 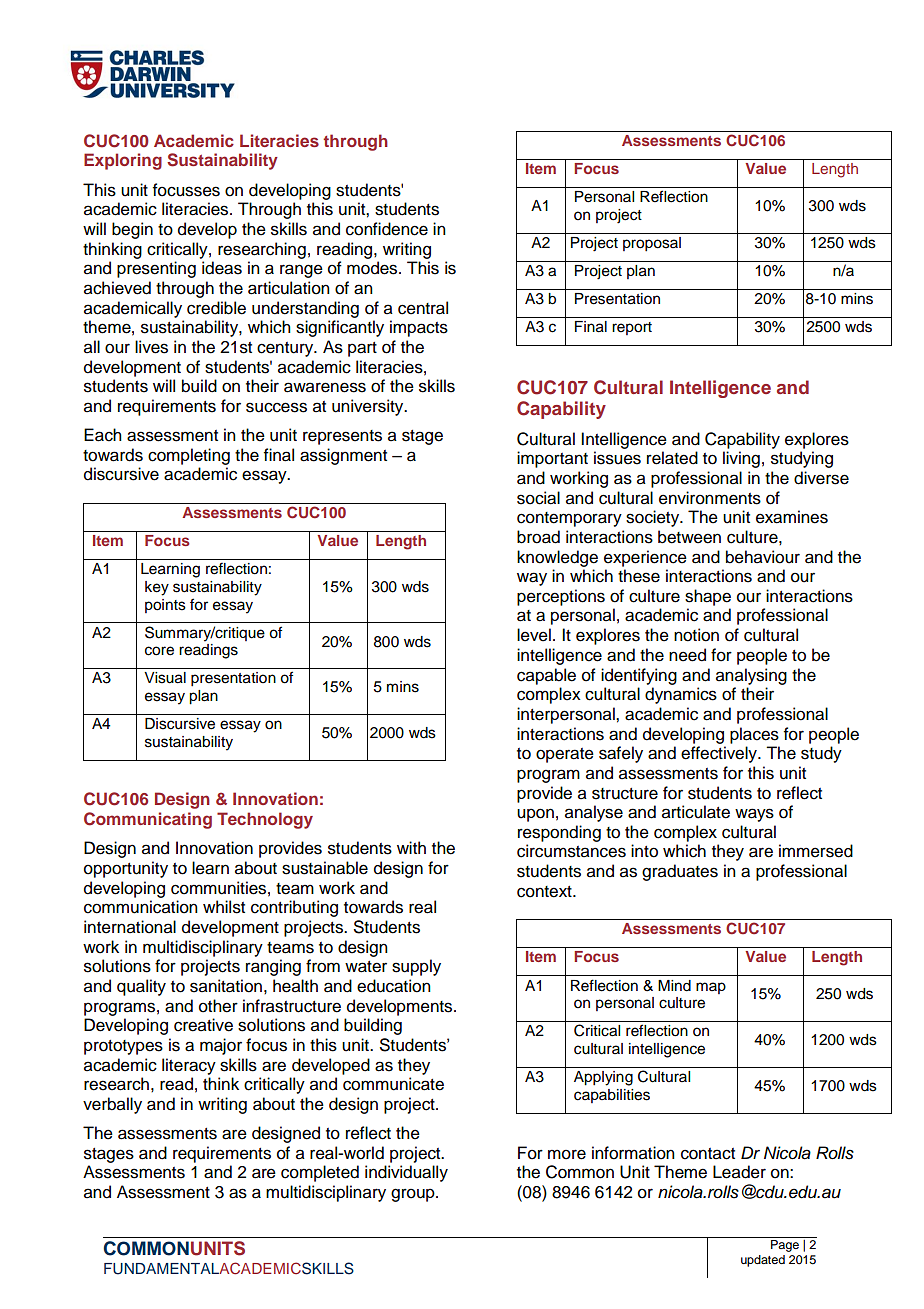 I want to click on confidence, so click(x=387, y=229).
